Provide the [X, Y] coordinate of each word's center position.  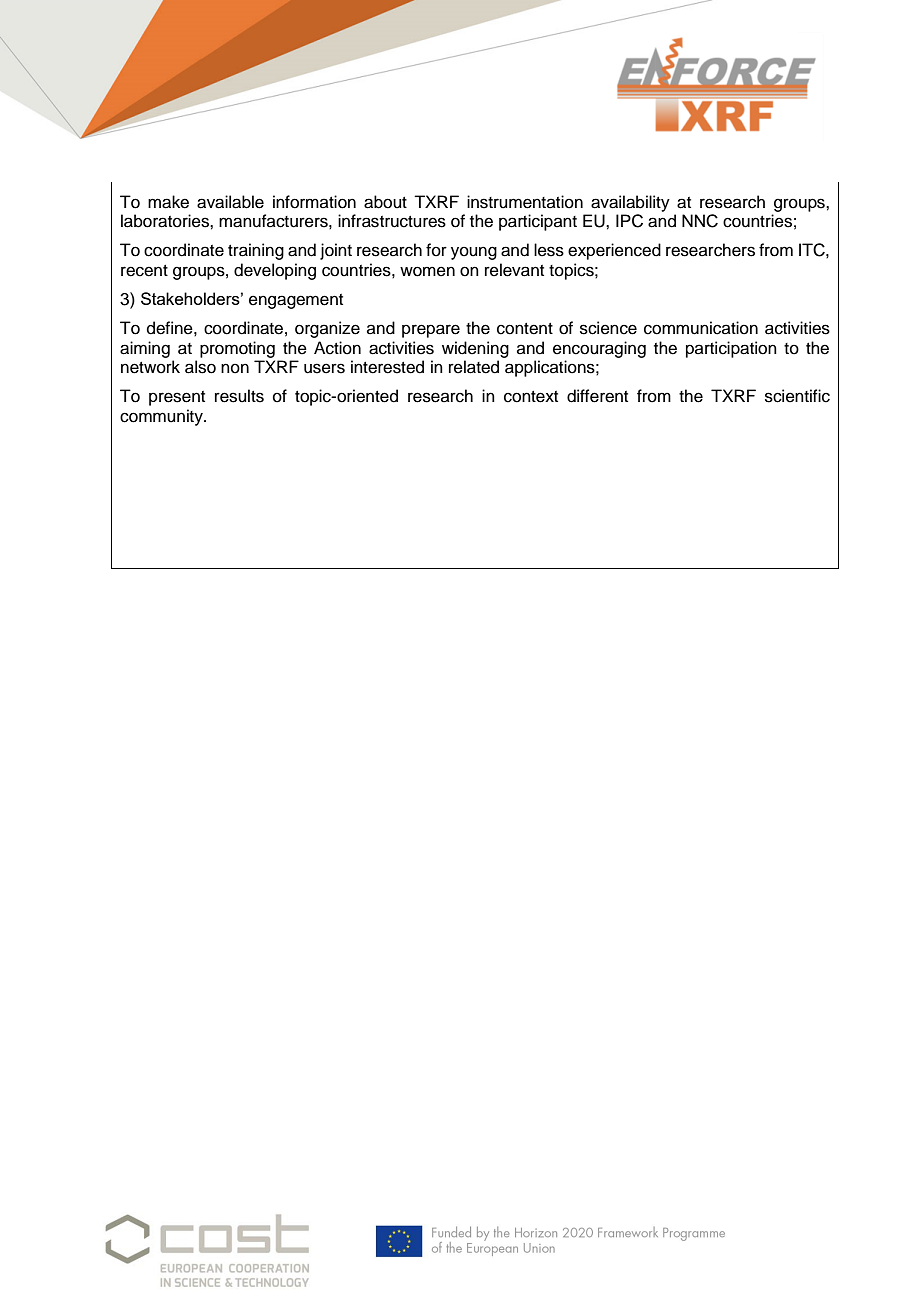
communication [701, 328]
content [525, 329]
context [531, 397]
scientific [797, 396]
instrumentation [525, 202]
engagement [296, 301]
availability [630, 203]
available [230, 202]
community [162, 417]
